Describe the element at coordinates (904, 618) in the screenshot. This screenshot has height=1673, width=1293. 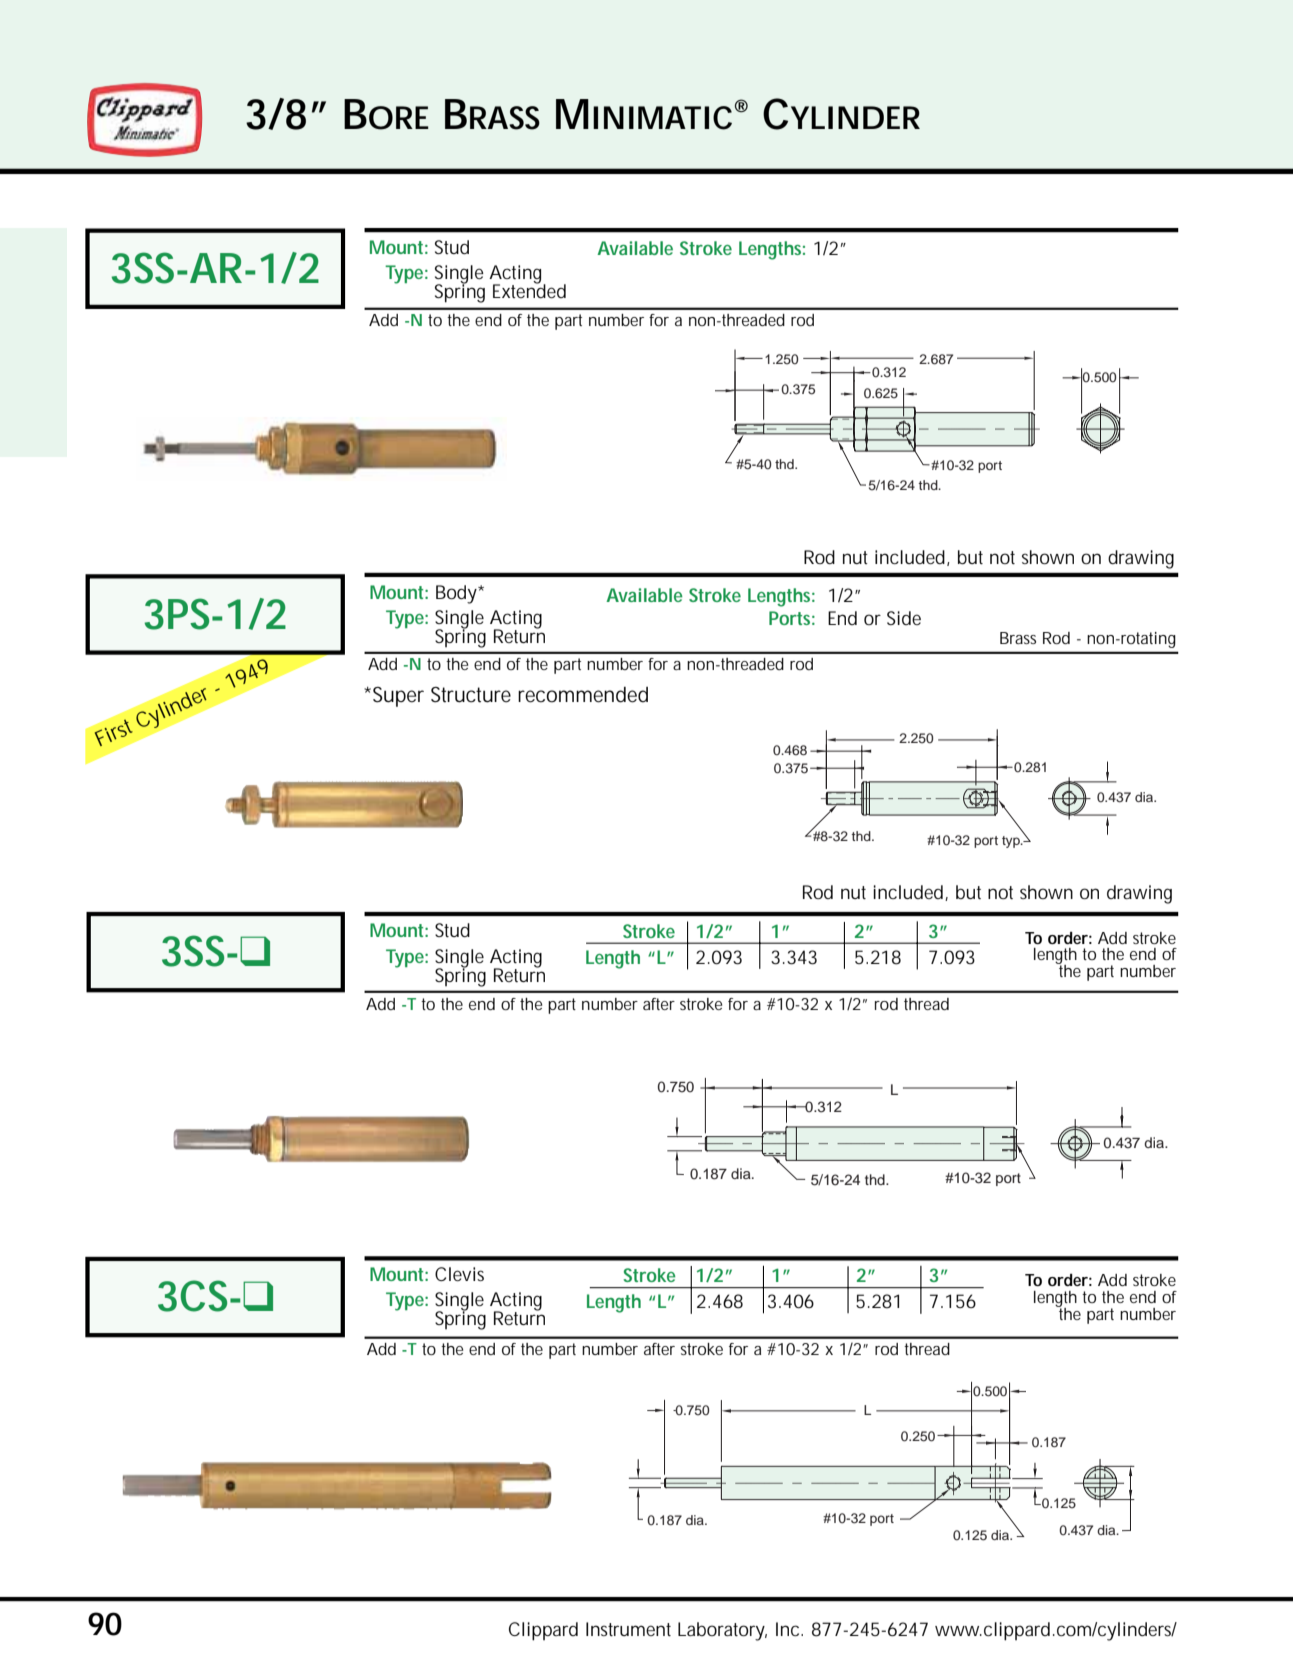
I see `Side` at that location.
